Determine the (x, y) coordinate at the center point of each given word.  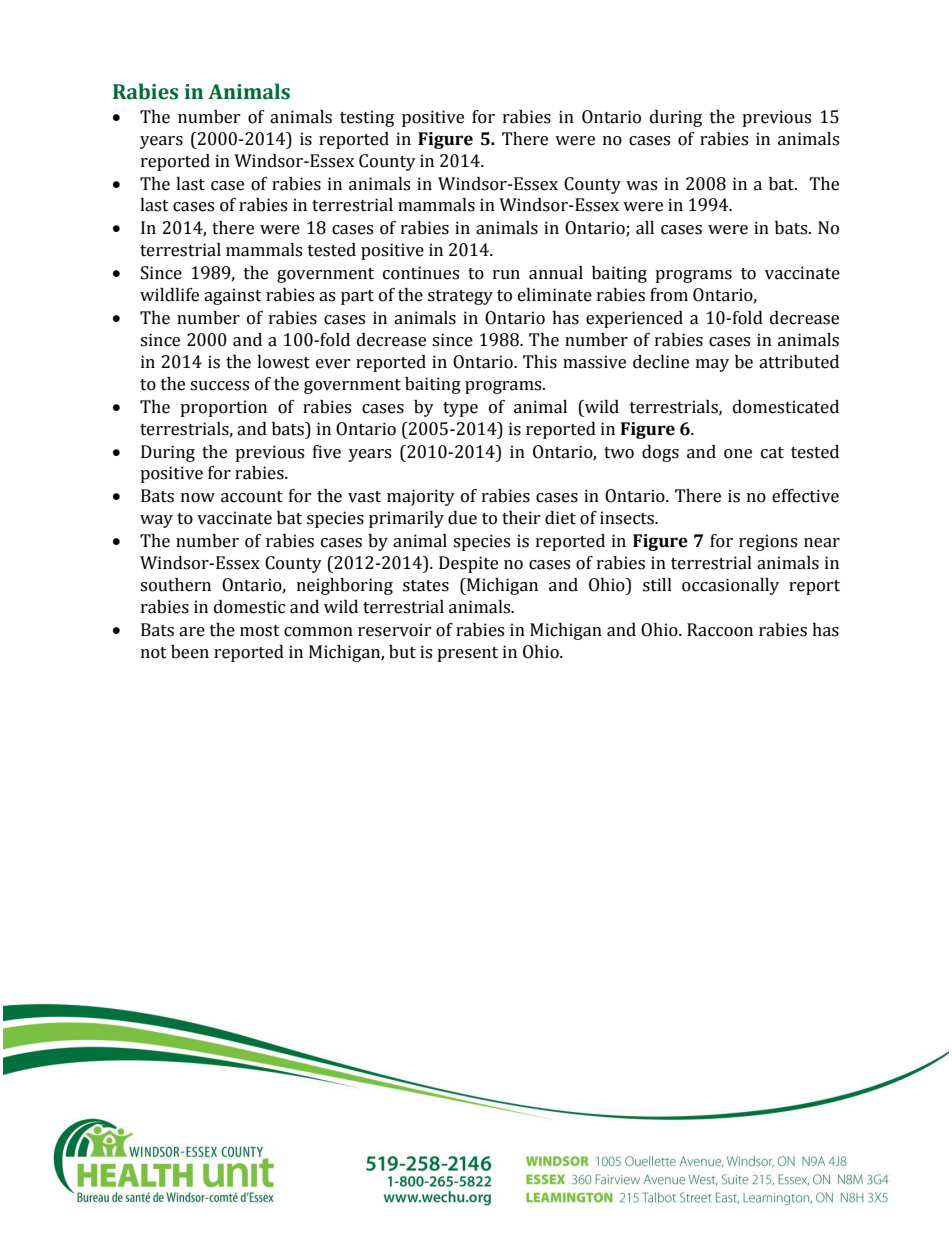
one (738, 454)
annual (556, 273)
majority (421, 497)
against (233, 296)
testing (367, 118)
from (669, 295)
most (260, 631)
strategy (460, 297)
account (252, 497)
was (641, 186)
